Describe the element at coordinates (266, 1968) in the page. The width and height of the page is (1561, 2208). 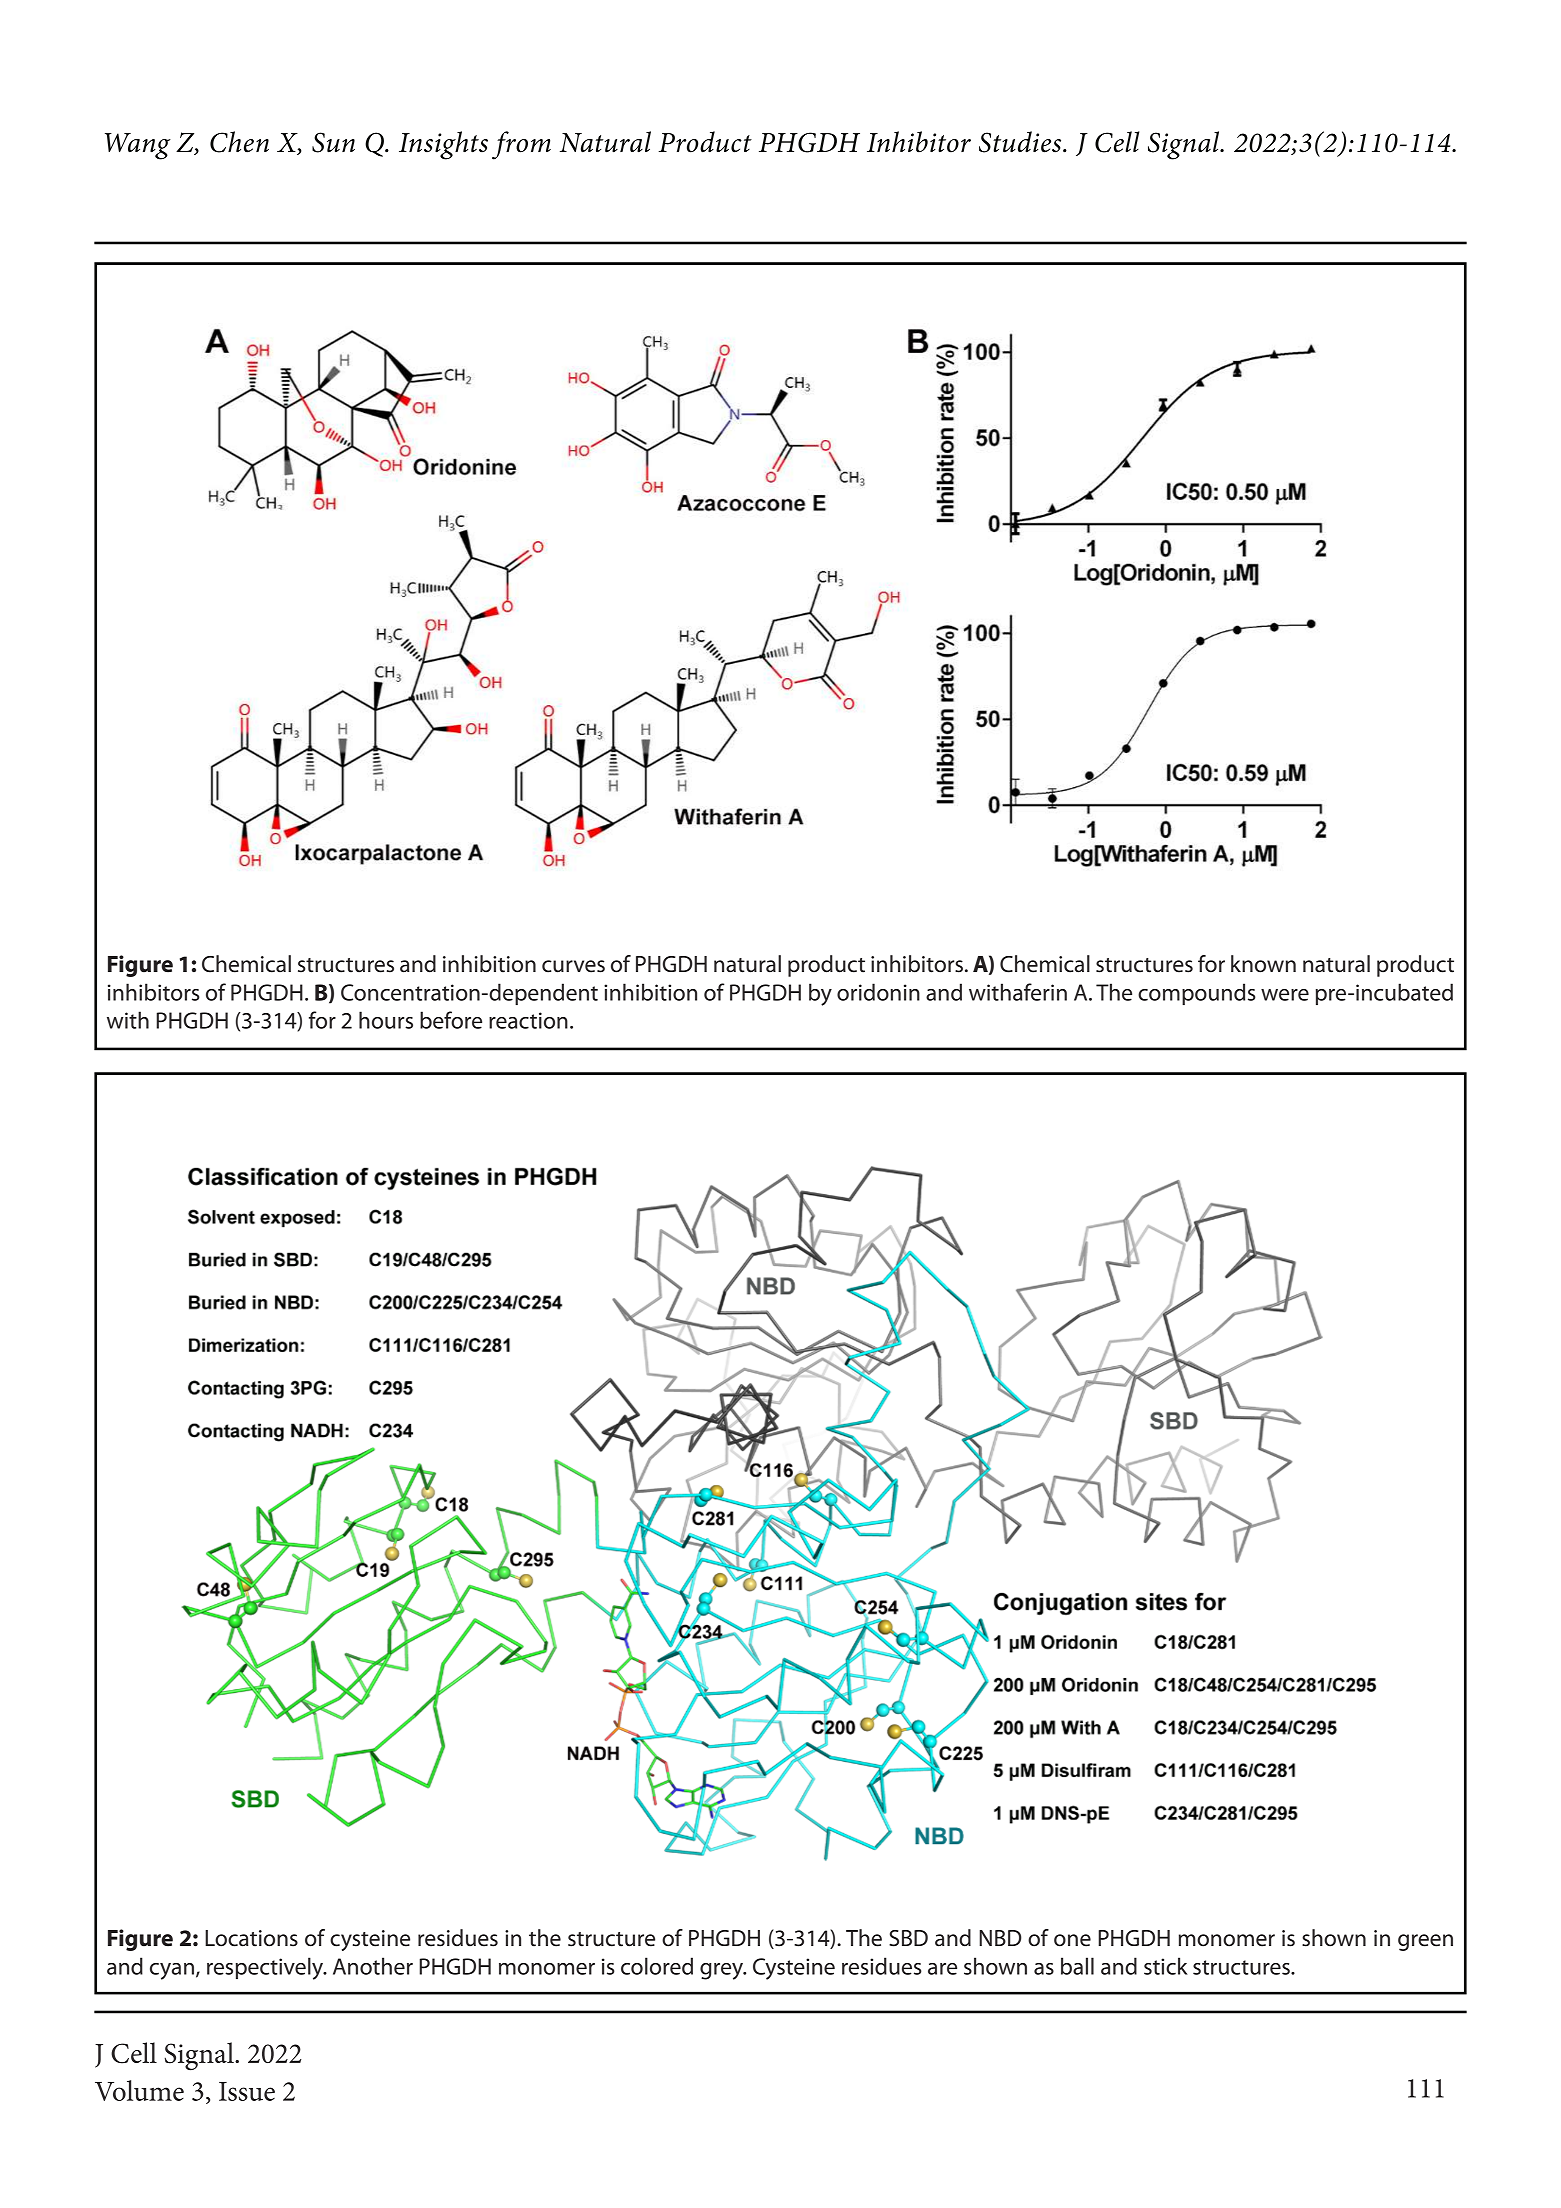
I see `respectively` at that location.
